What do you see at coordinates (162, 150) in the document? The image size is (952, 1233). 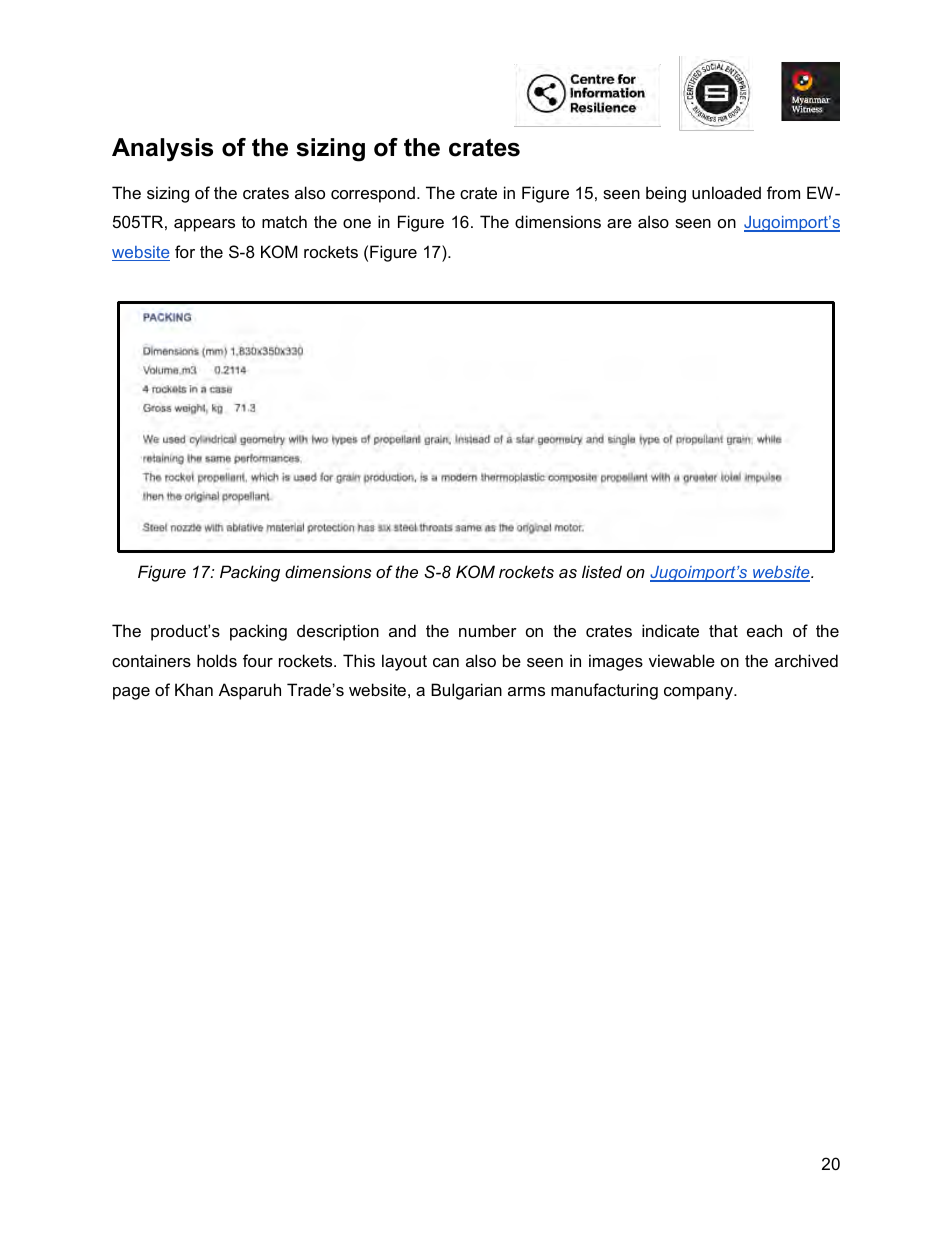 I see `Analysis` at bounding box center [162, 150].
